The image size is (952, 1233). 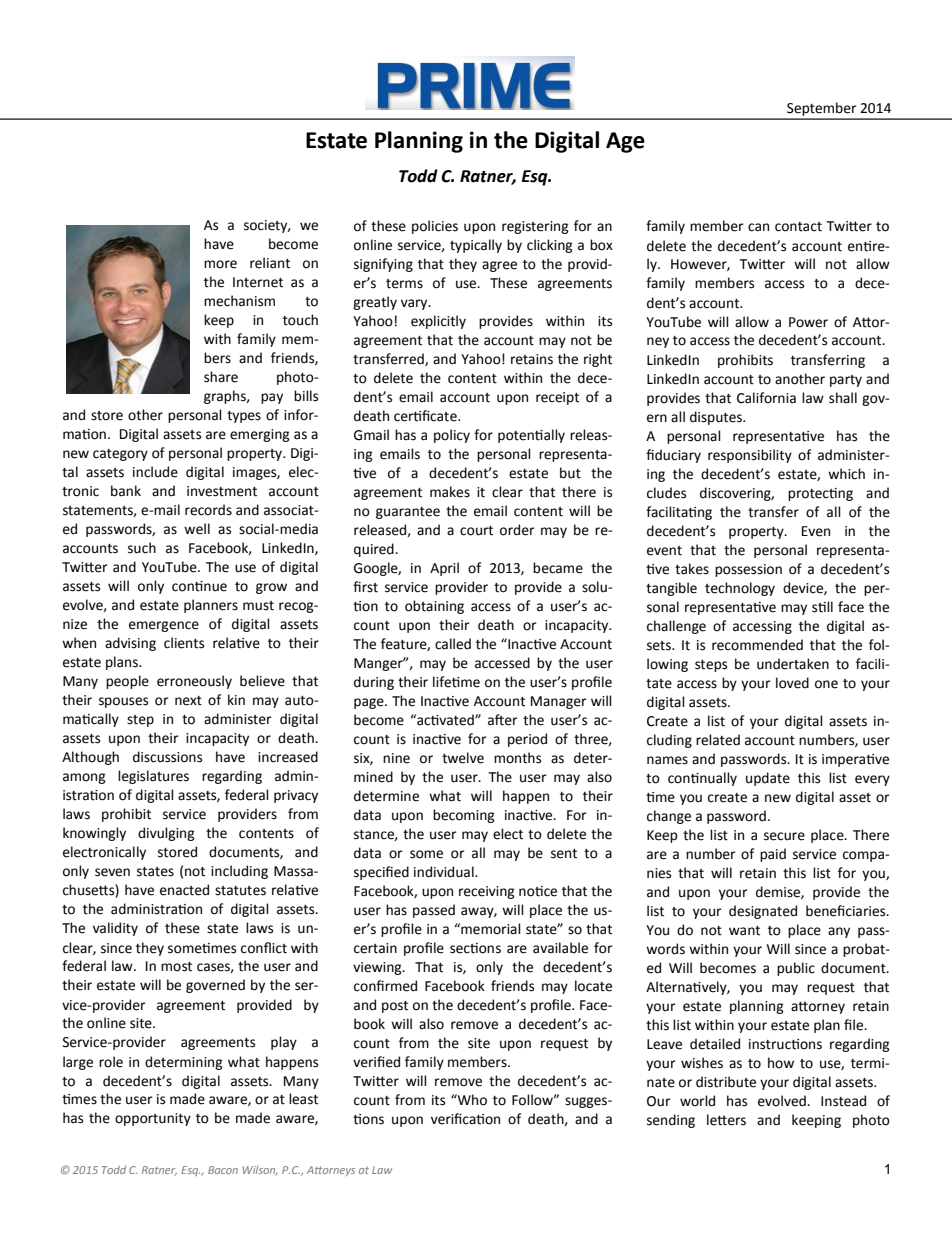 I want to click on loved, so click(x=792, y=683).
